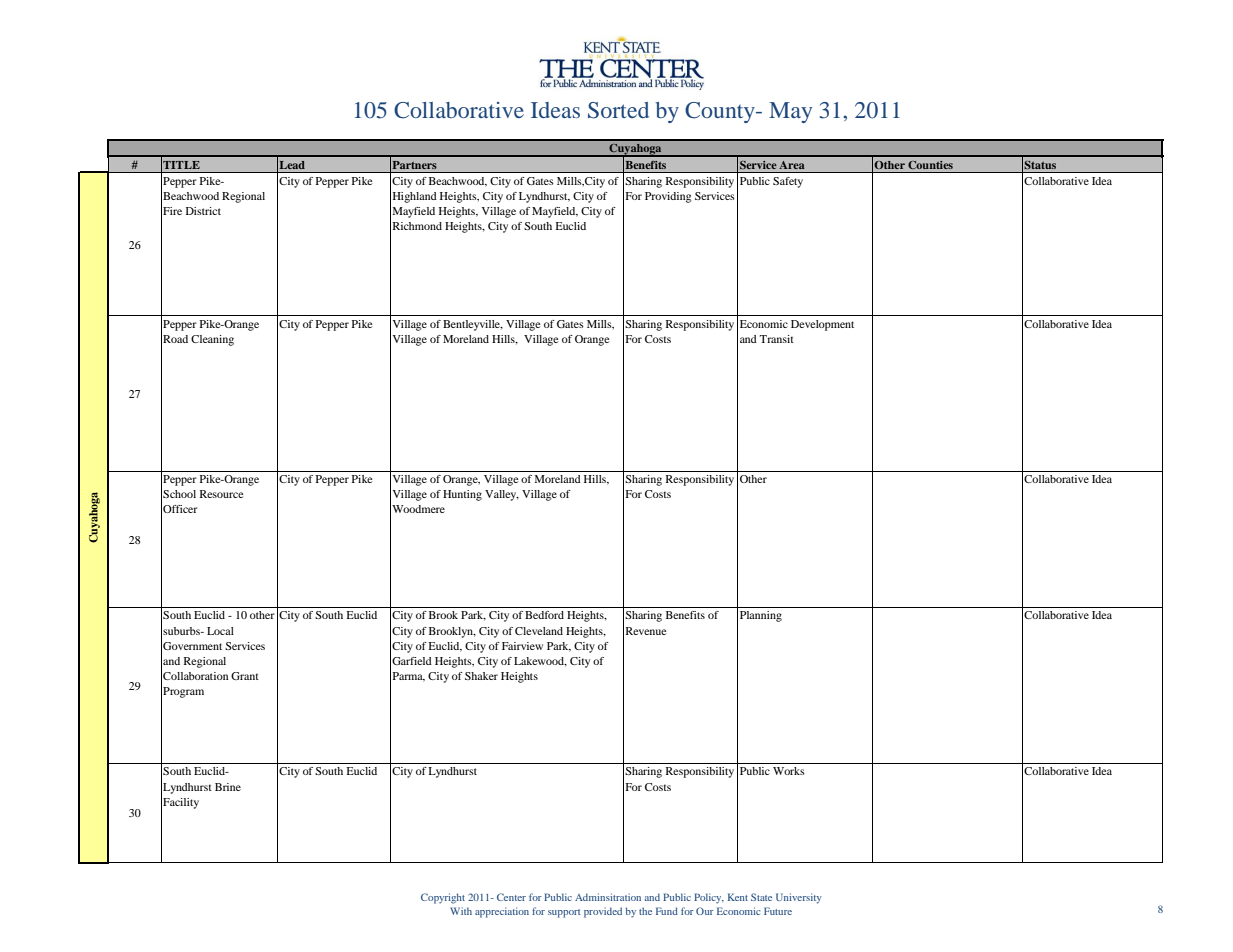  I want to click on Kent, so click(738, 897).
